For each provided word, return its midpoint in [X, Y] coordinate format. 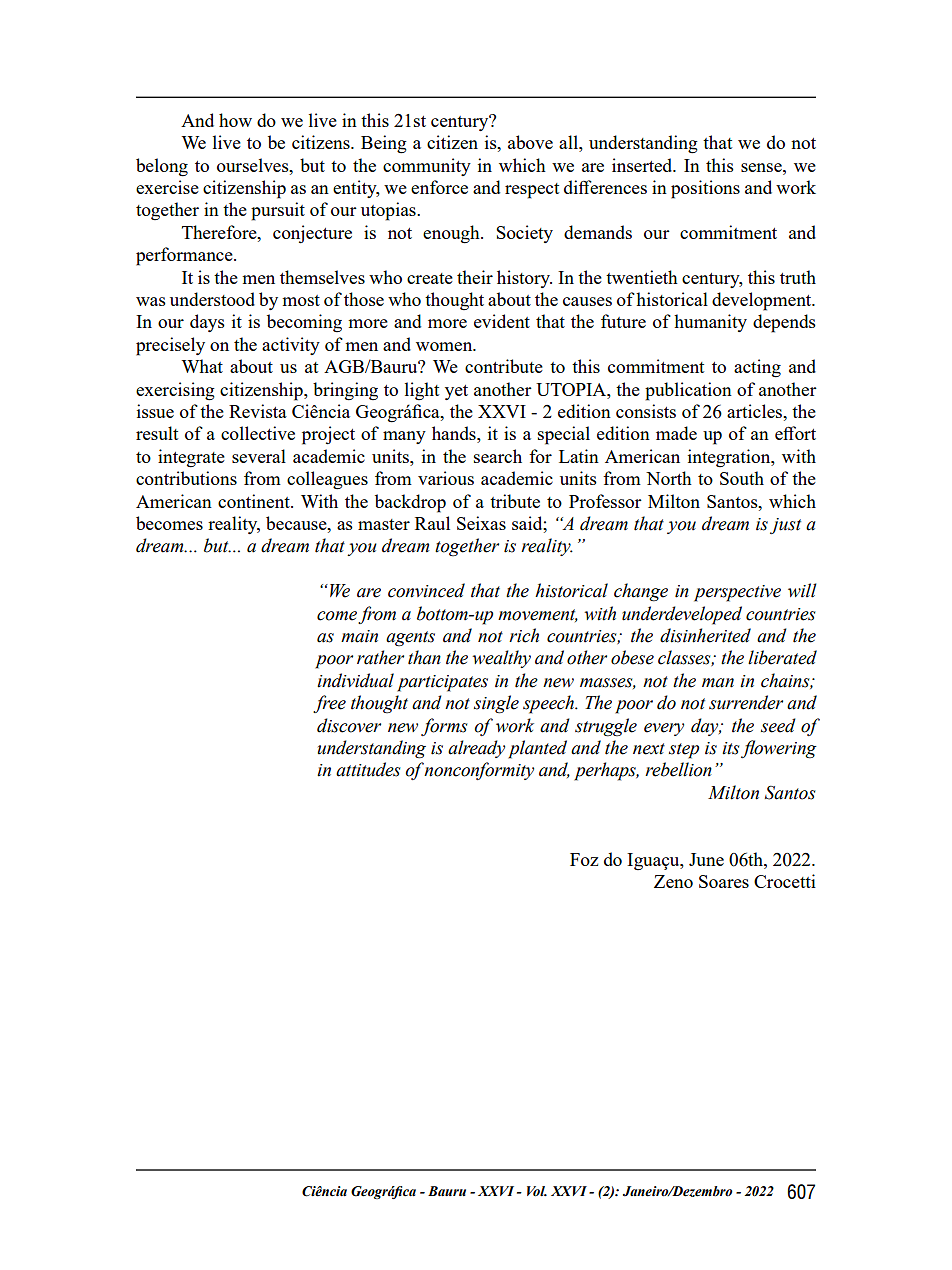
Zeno [673, 881]
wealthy [501, 659]
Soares [724, 881]
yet [456, 392]
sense [762, 167]
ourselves [254, 165]
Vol [537, 1191]
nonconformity [479, 771]
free [329, 704]
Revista [258, 411]
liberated [782, 657]
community [427, 167]
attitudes [368, 769]
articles [755, 411]
